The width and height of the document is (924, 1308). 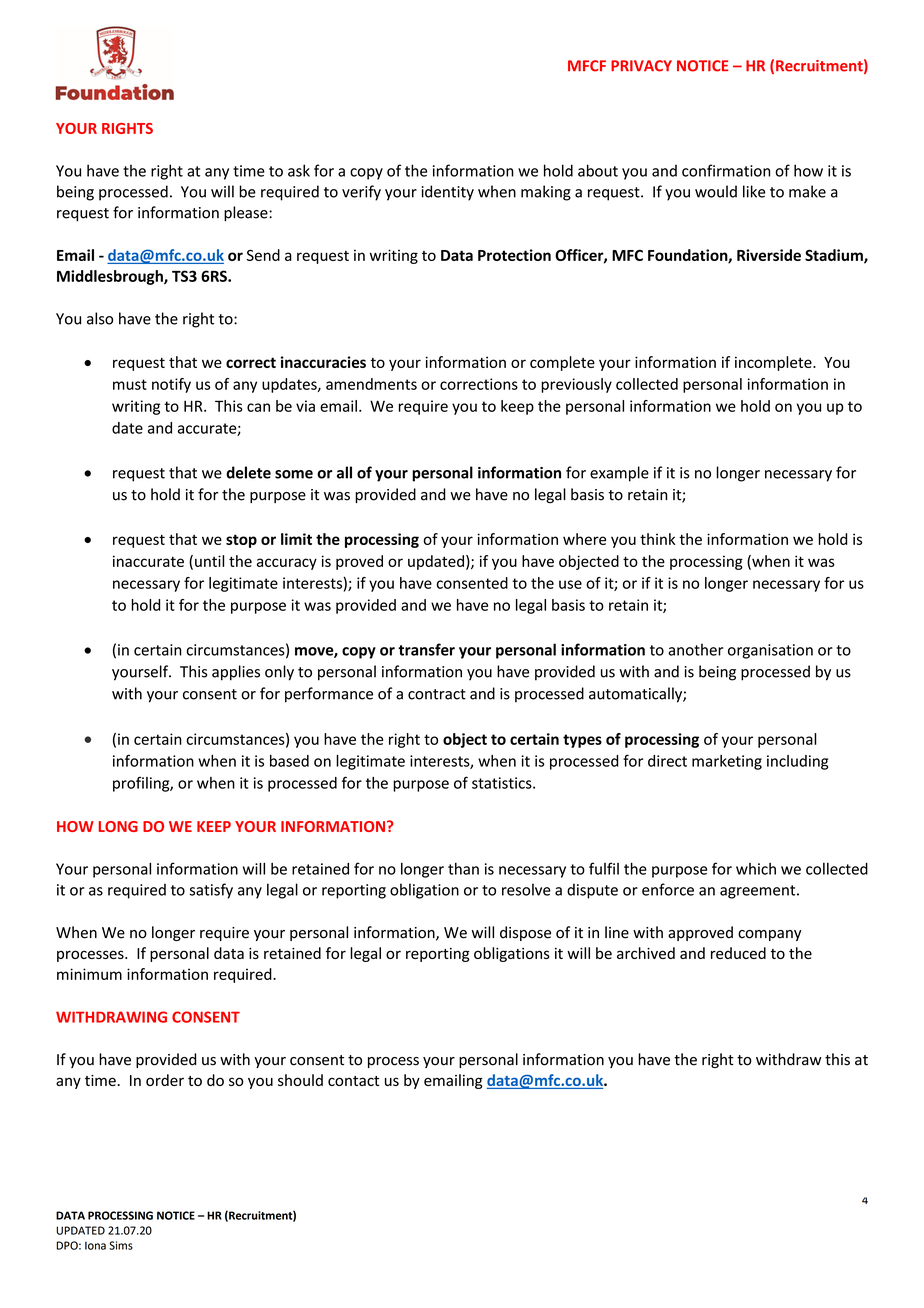 What do you see at coordinates (525, 933) in the document?
I see `dispose` at bounding box center [525, 933].
